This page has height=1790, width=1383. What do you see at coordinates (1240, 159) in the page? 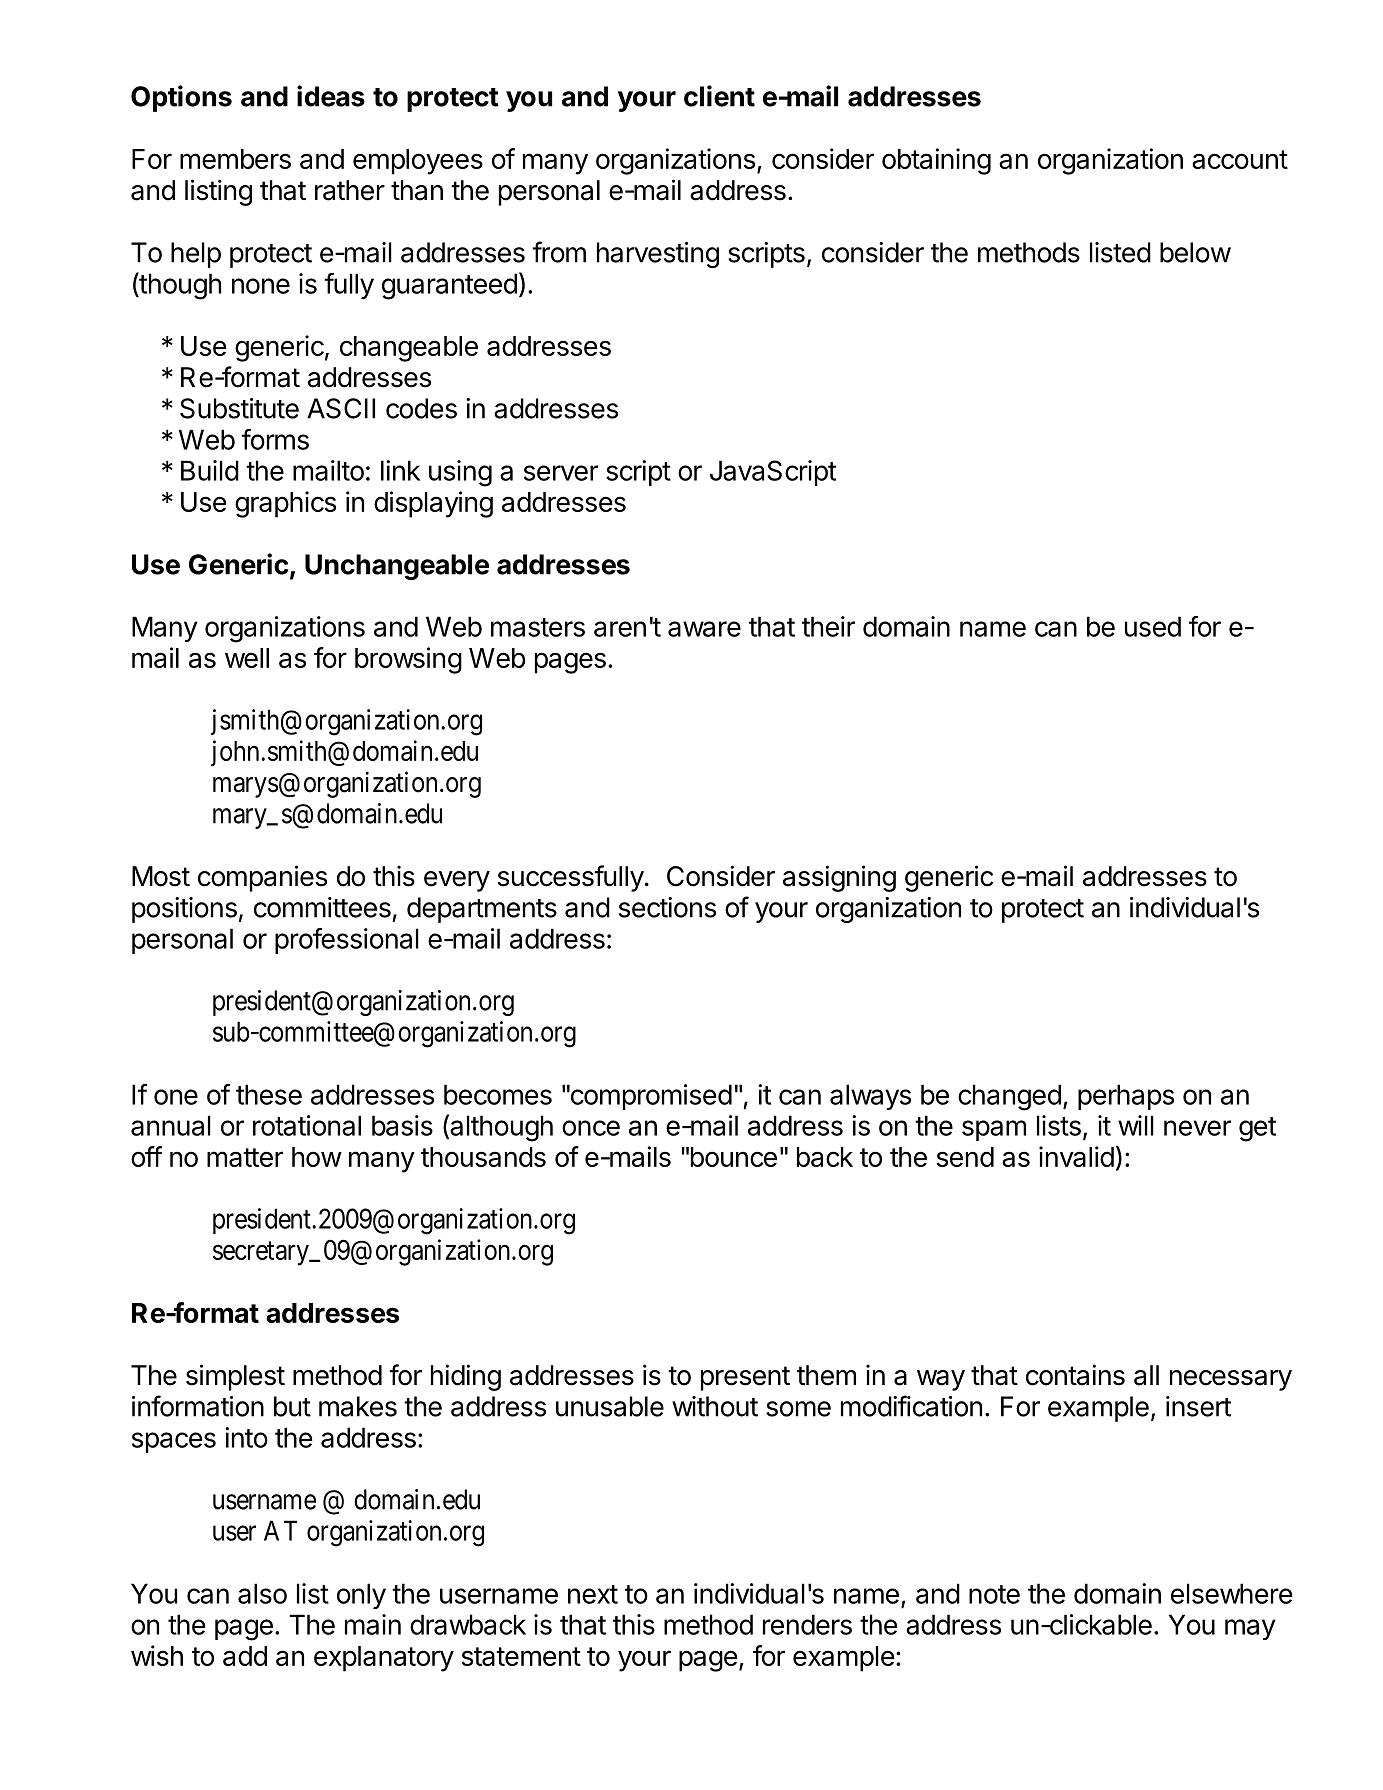
I see `account` at bounding box center [1240, 159].
